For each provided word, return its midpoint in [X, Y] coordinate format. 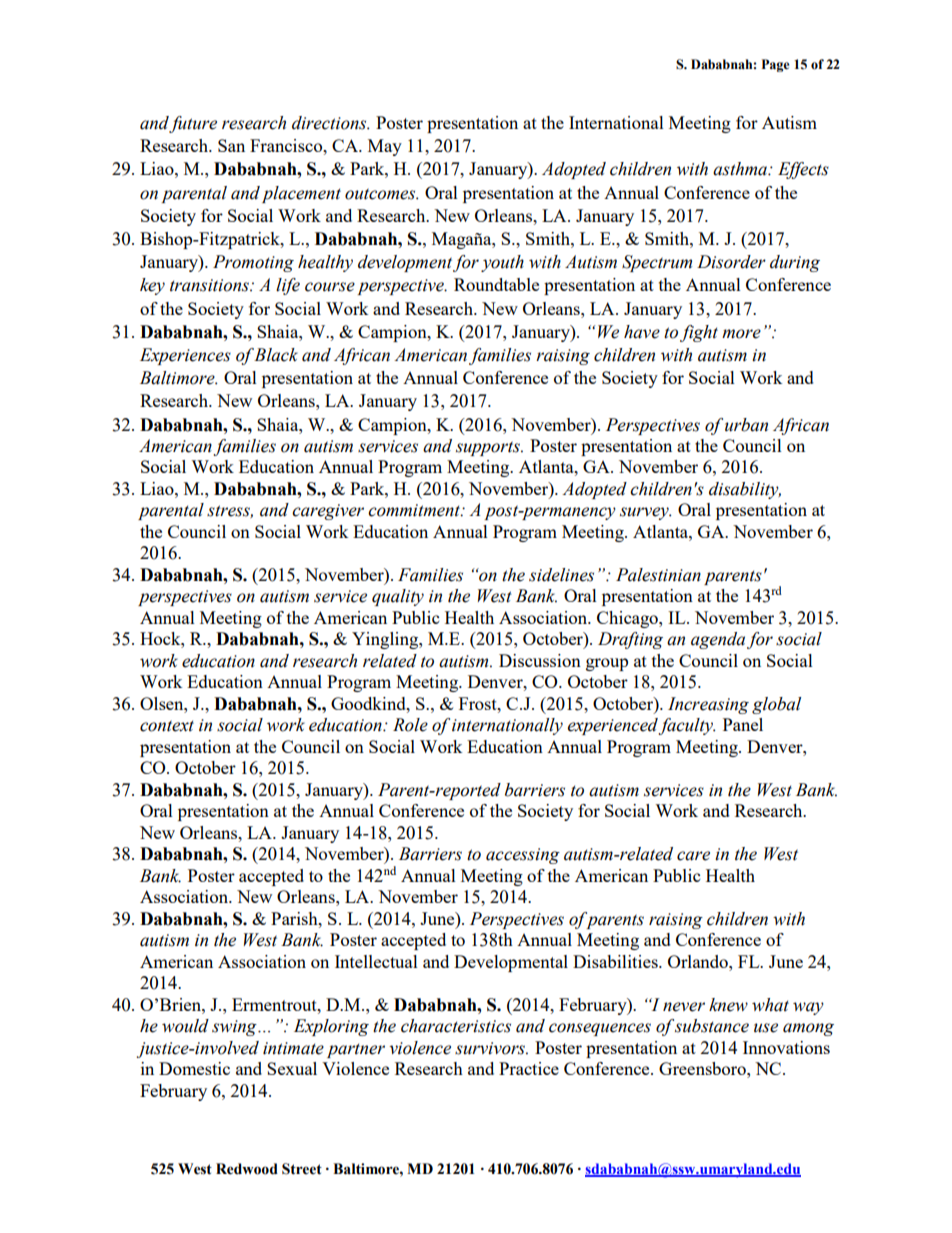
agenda [718, 640]
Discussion [540, 660]
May [385, 147]
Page [776, 65]
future [193, 124]
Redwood [247, 1169]
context [167, 726]
